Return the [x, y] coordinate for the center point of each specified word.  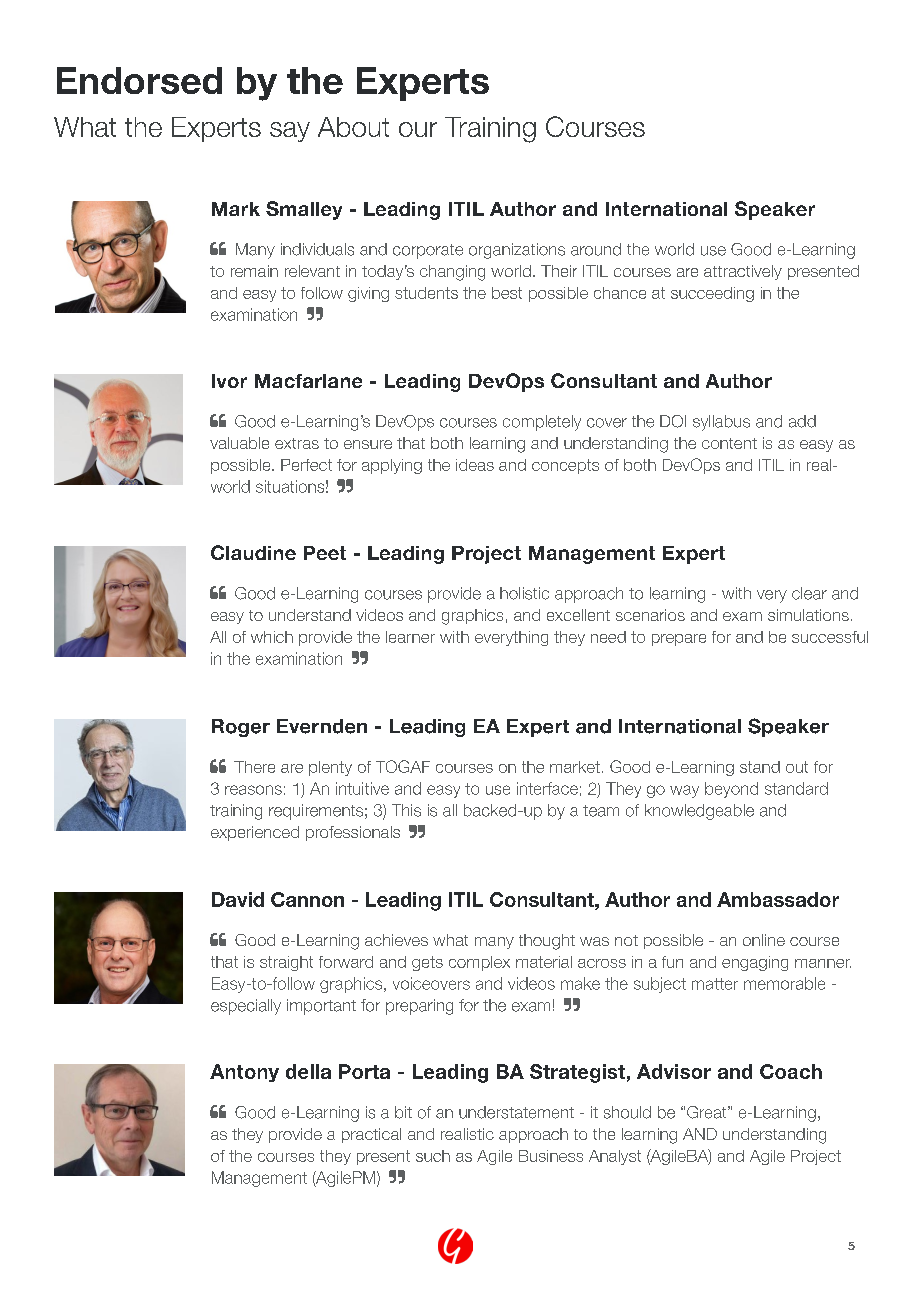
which [272, 637]
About [353, 127]
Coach [791, 1071]
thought [547, 942]
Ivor [229, 381]
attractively [743, 272]
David [238, 899]
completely [542, 423]
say [290, 132]
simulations [808, 615]
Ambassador [778, 899]
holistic [524, 593]
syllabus [721, 423]
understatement [516, 1112]
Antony [244, 1073]
